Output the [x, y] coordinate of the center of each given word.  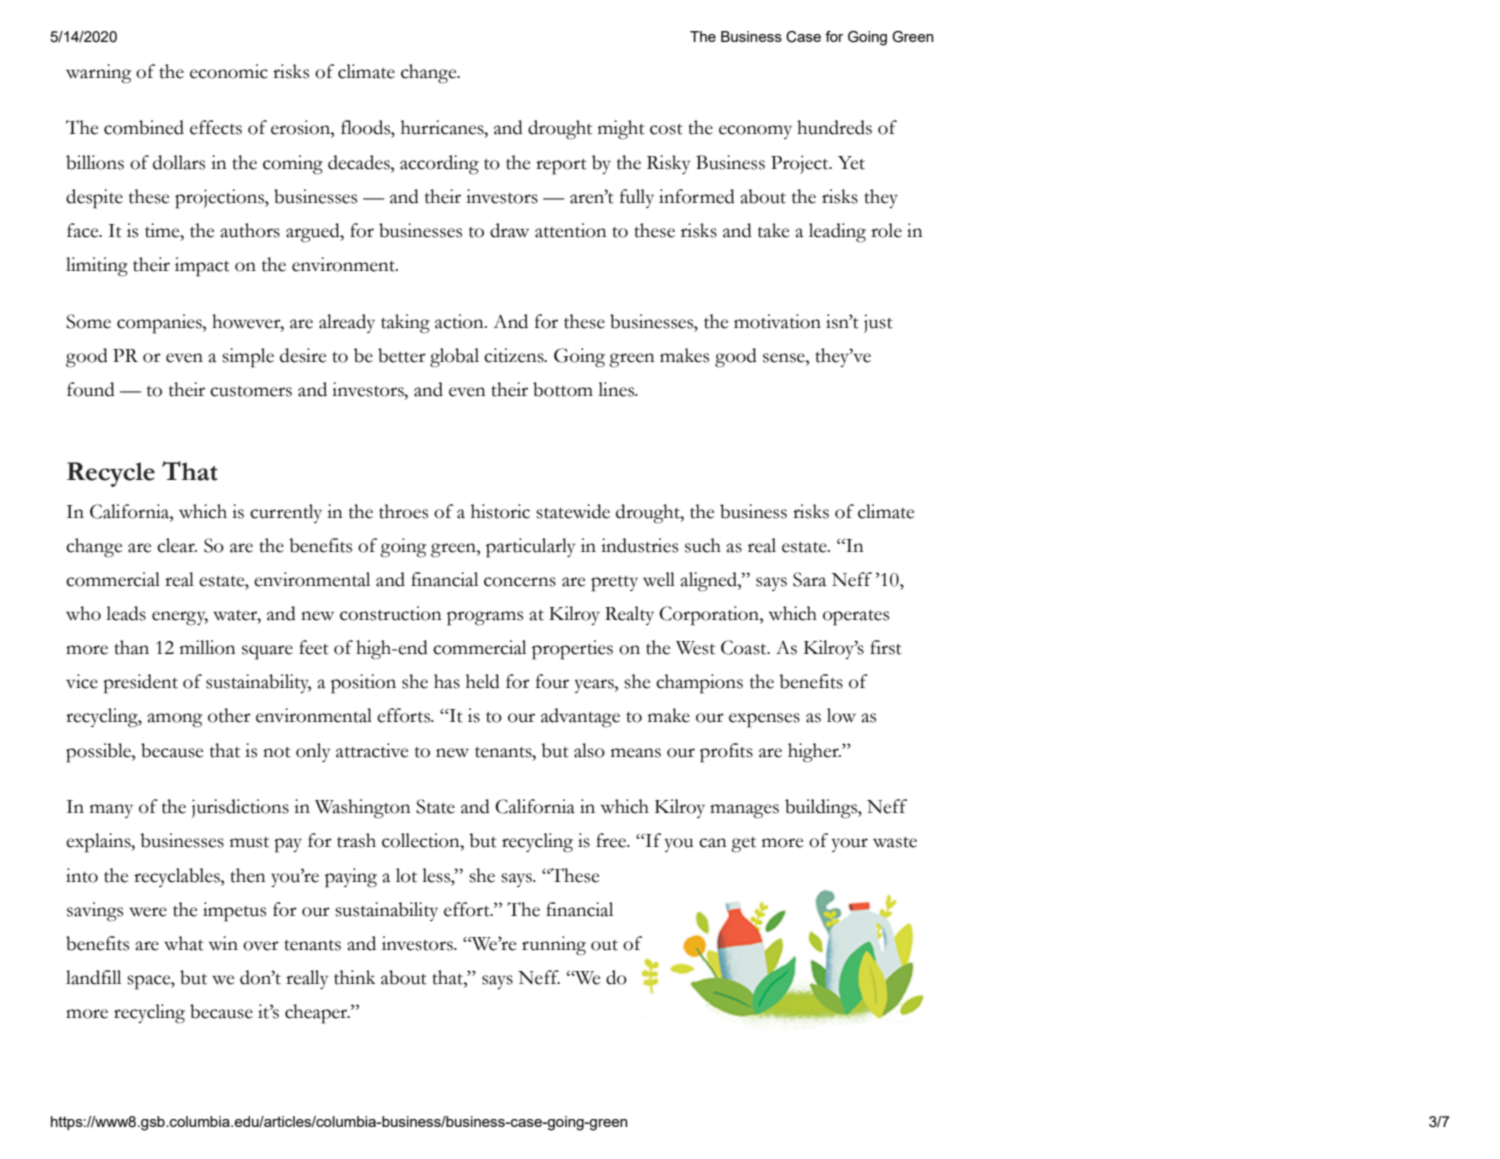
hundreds [834, 127]
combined [144, 127]
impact [202, 267]
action [460, 321]
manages [744, 811]
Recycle [111, 474]
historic [500, 511]
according [439, 165]
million [208, 647]
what [184, 943]
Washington [363, 809]
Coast [745, 647]
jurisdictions [240, 808]
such [703, 545]
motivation [777, 321]
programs [485, 618]
